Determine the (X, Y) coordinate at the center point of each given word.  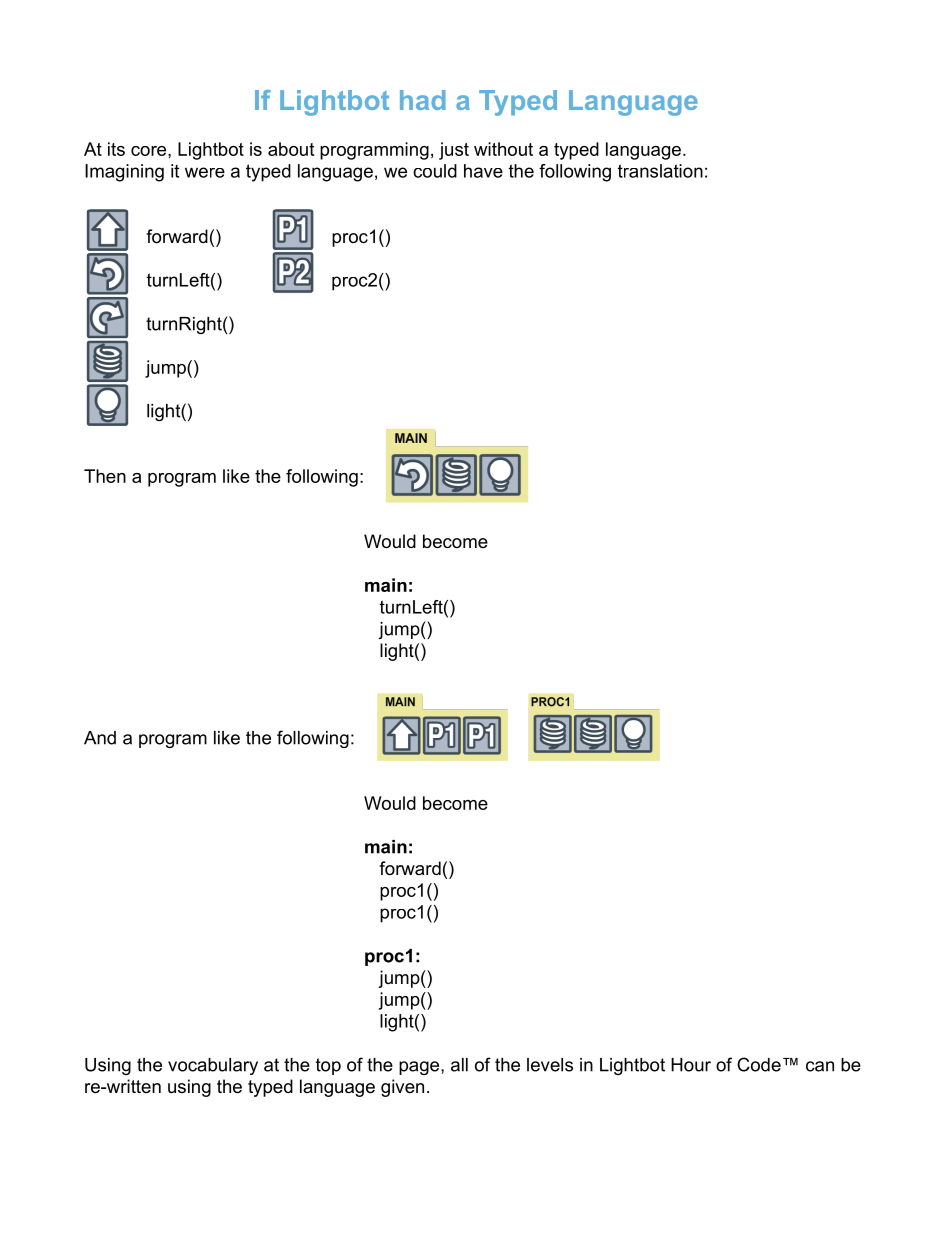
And (100, 738)
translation (660, 171)
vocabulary (213, 1066)
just (454, 151)
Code (759, 1064)
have (483, 171)
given (402, 1088)
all (459, 1065)
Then (105, 476)
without (503, 149)
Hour (691, 1065)
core (150, 151)
